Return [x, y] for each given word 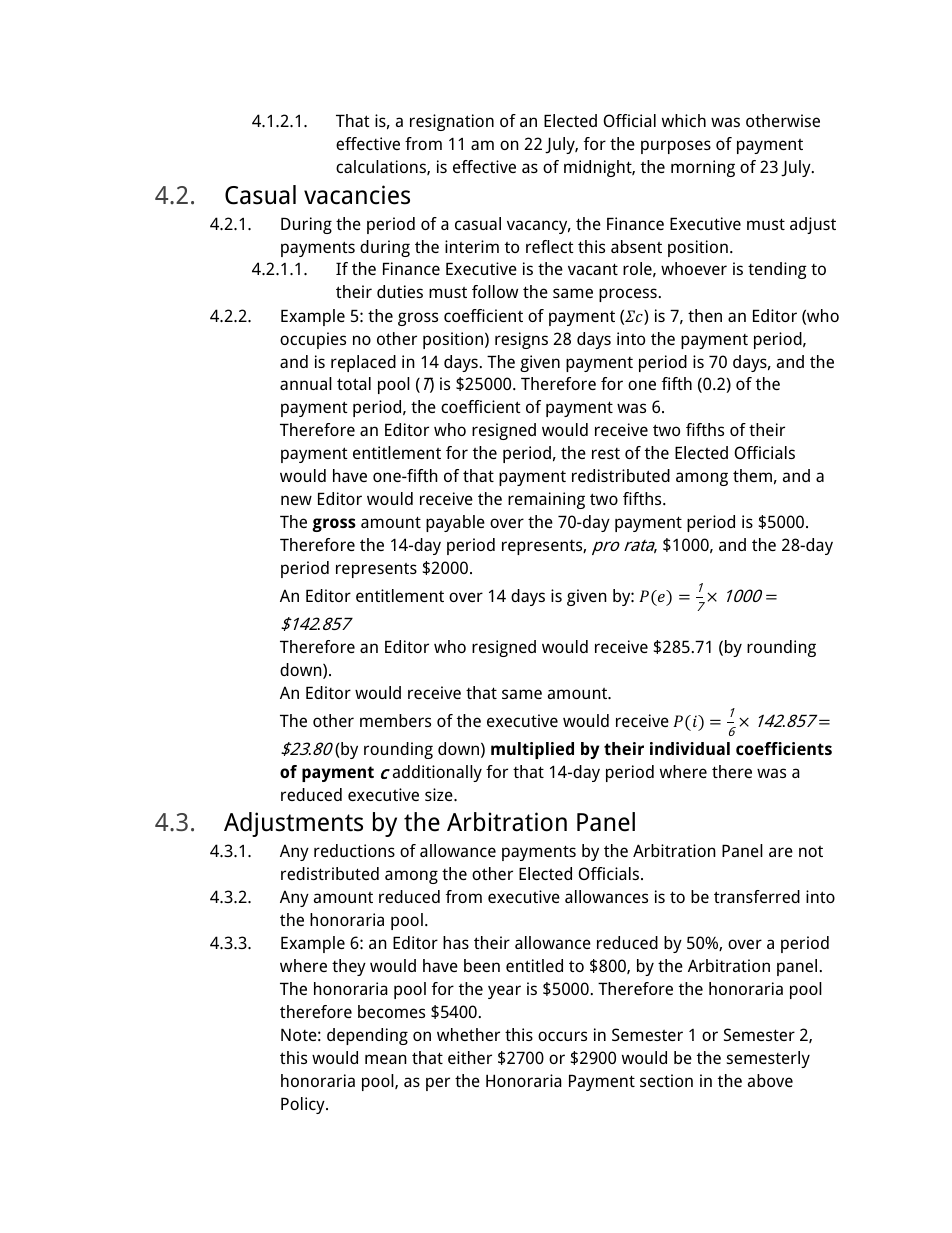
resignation [452, 122]
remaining [546, 500]
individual [690, 748]
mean [386, 1059]
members [395, 720]
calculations [382, 167]
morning [703, 168]
